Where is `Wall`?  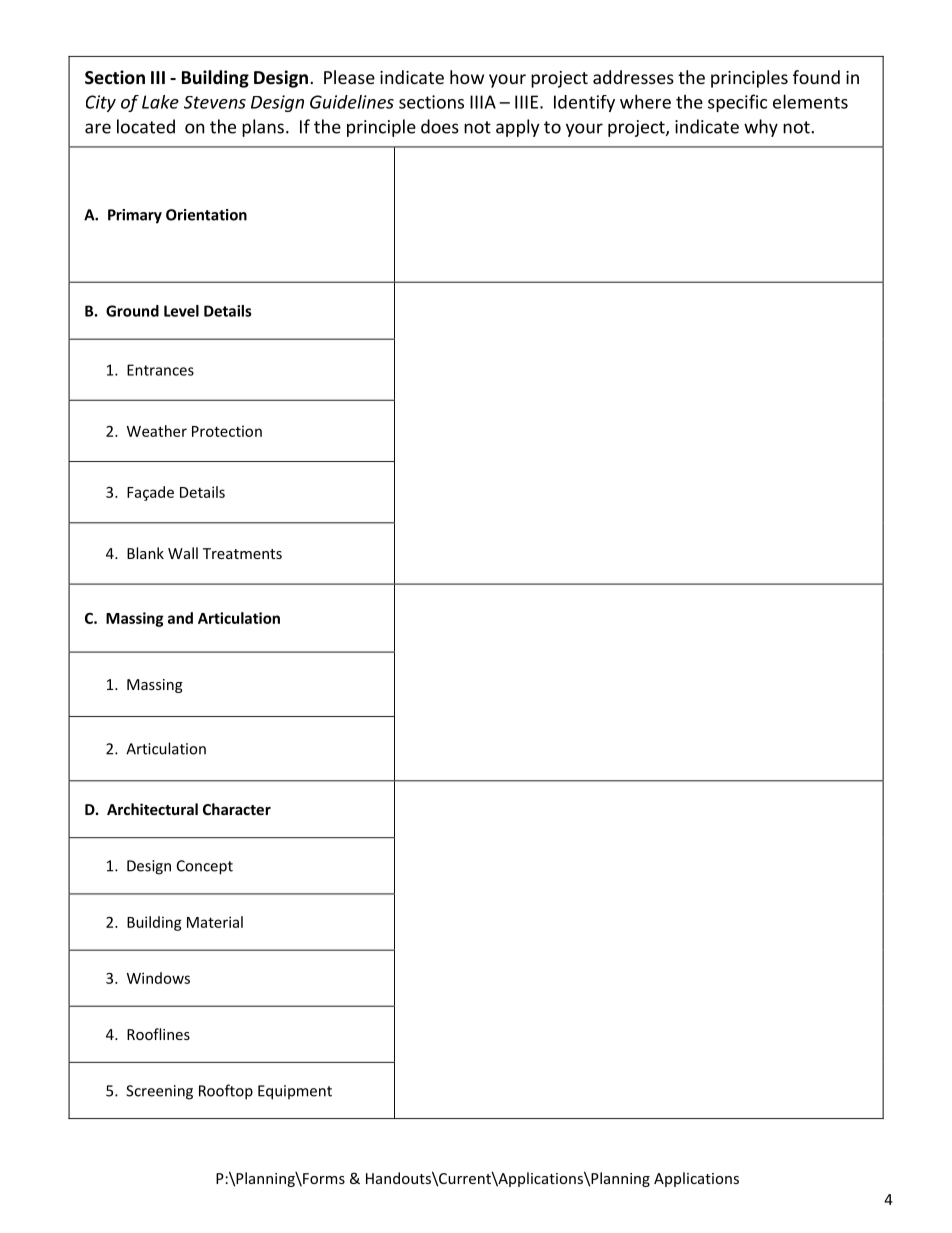
Wall is located at coordinates (183, 553).
